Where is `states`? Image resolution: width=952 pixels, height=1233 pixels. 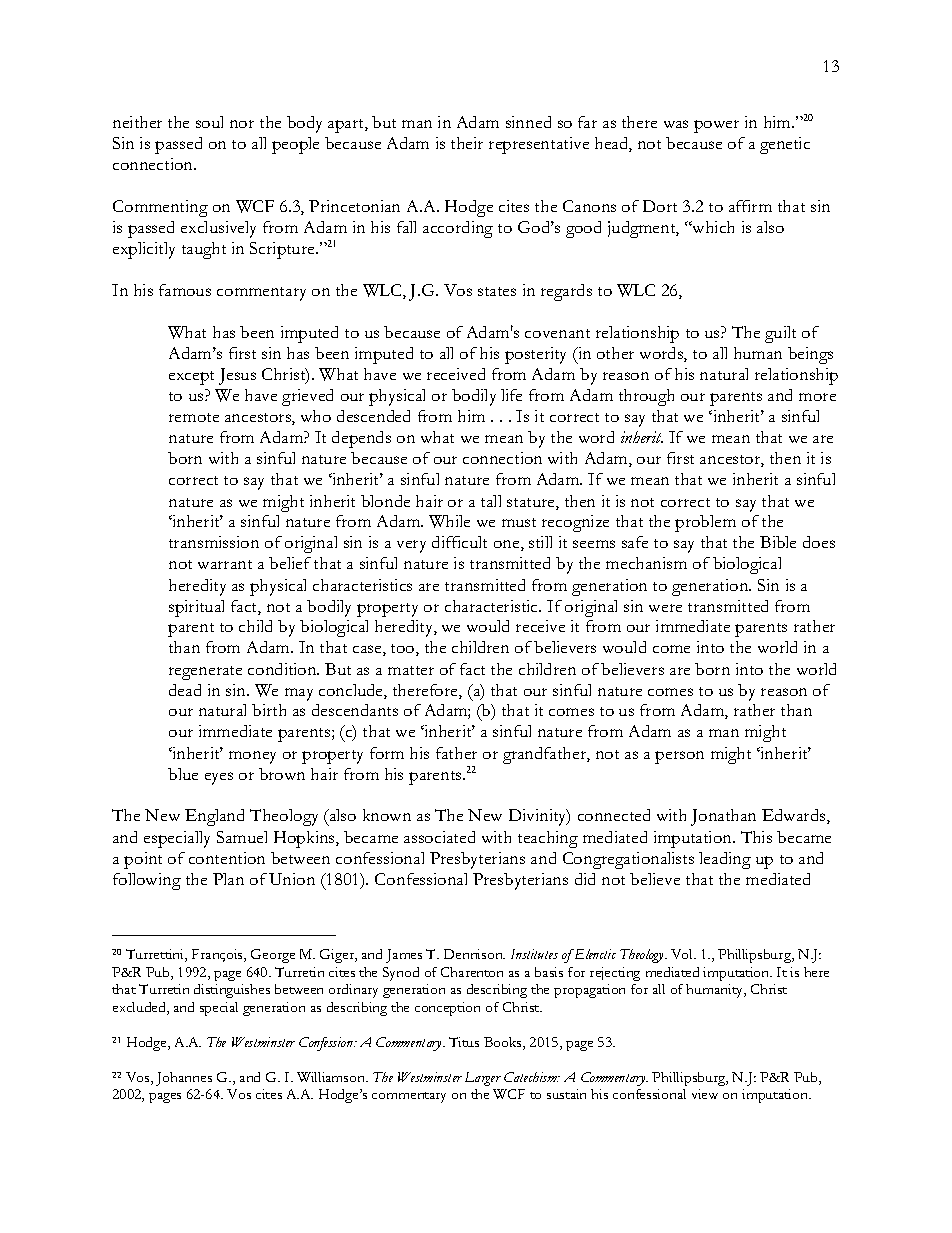 states is located at coordinates (497, 291).
